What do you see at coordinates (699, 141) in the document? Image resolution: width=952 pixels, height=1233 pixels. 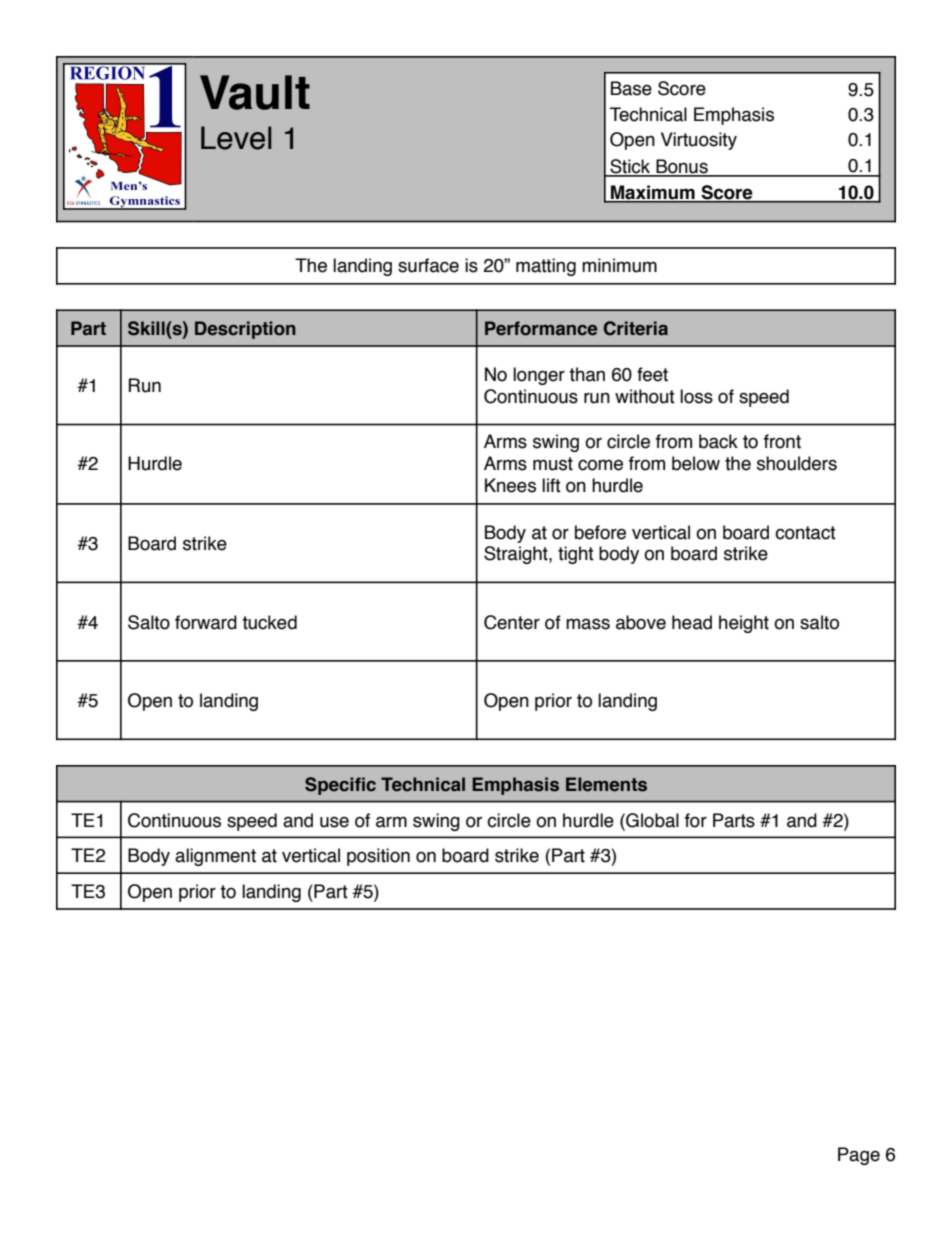 I see `Virtuosity` at bounding box center [699, 141].
